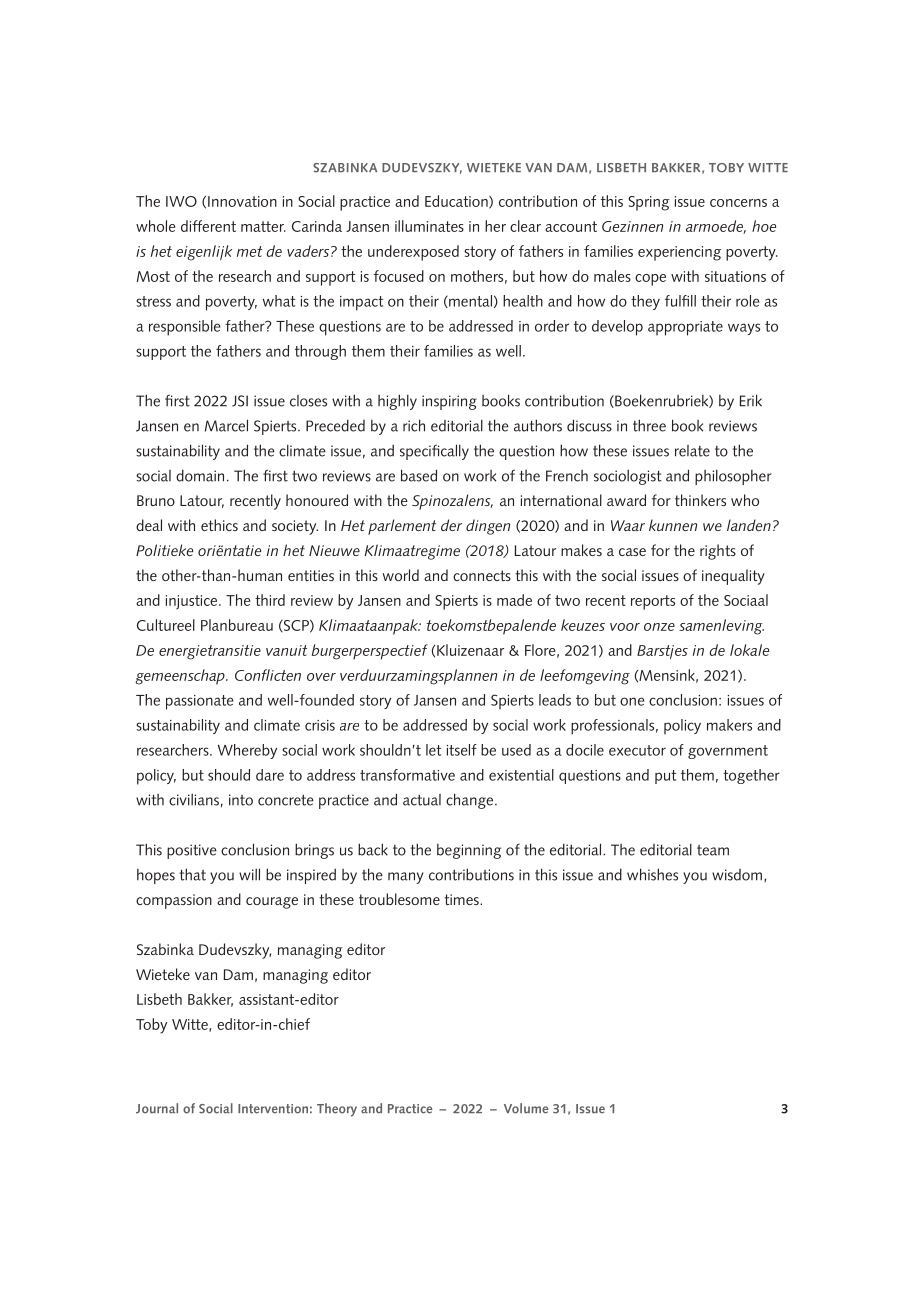 The width and height of the image is (924, 1305). Describe the element at coordinates (471, 801) in the image. I see `change` at that location.
